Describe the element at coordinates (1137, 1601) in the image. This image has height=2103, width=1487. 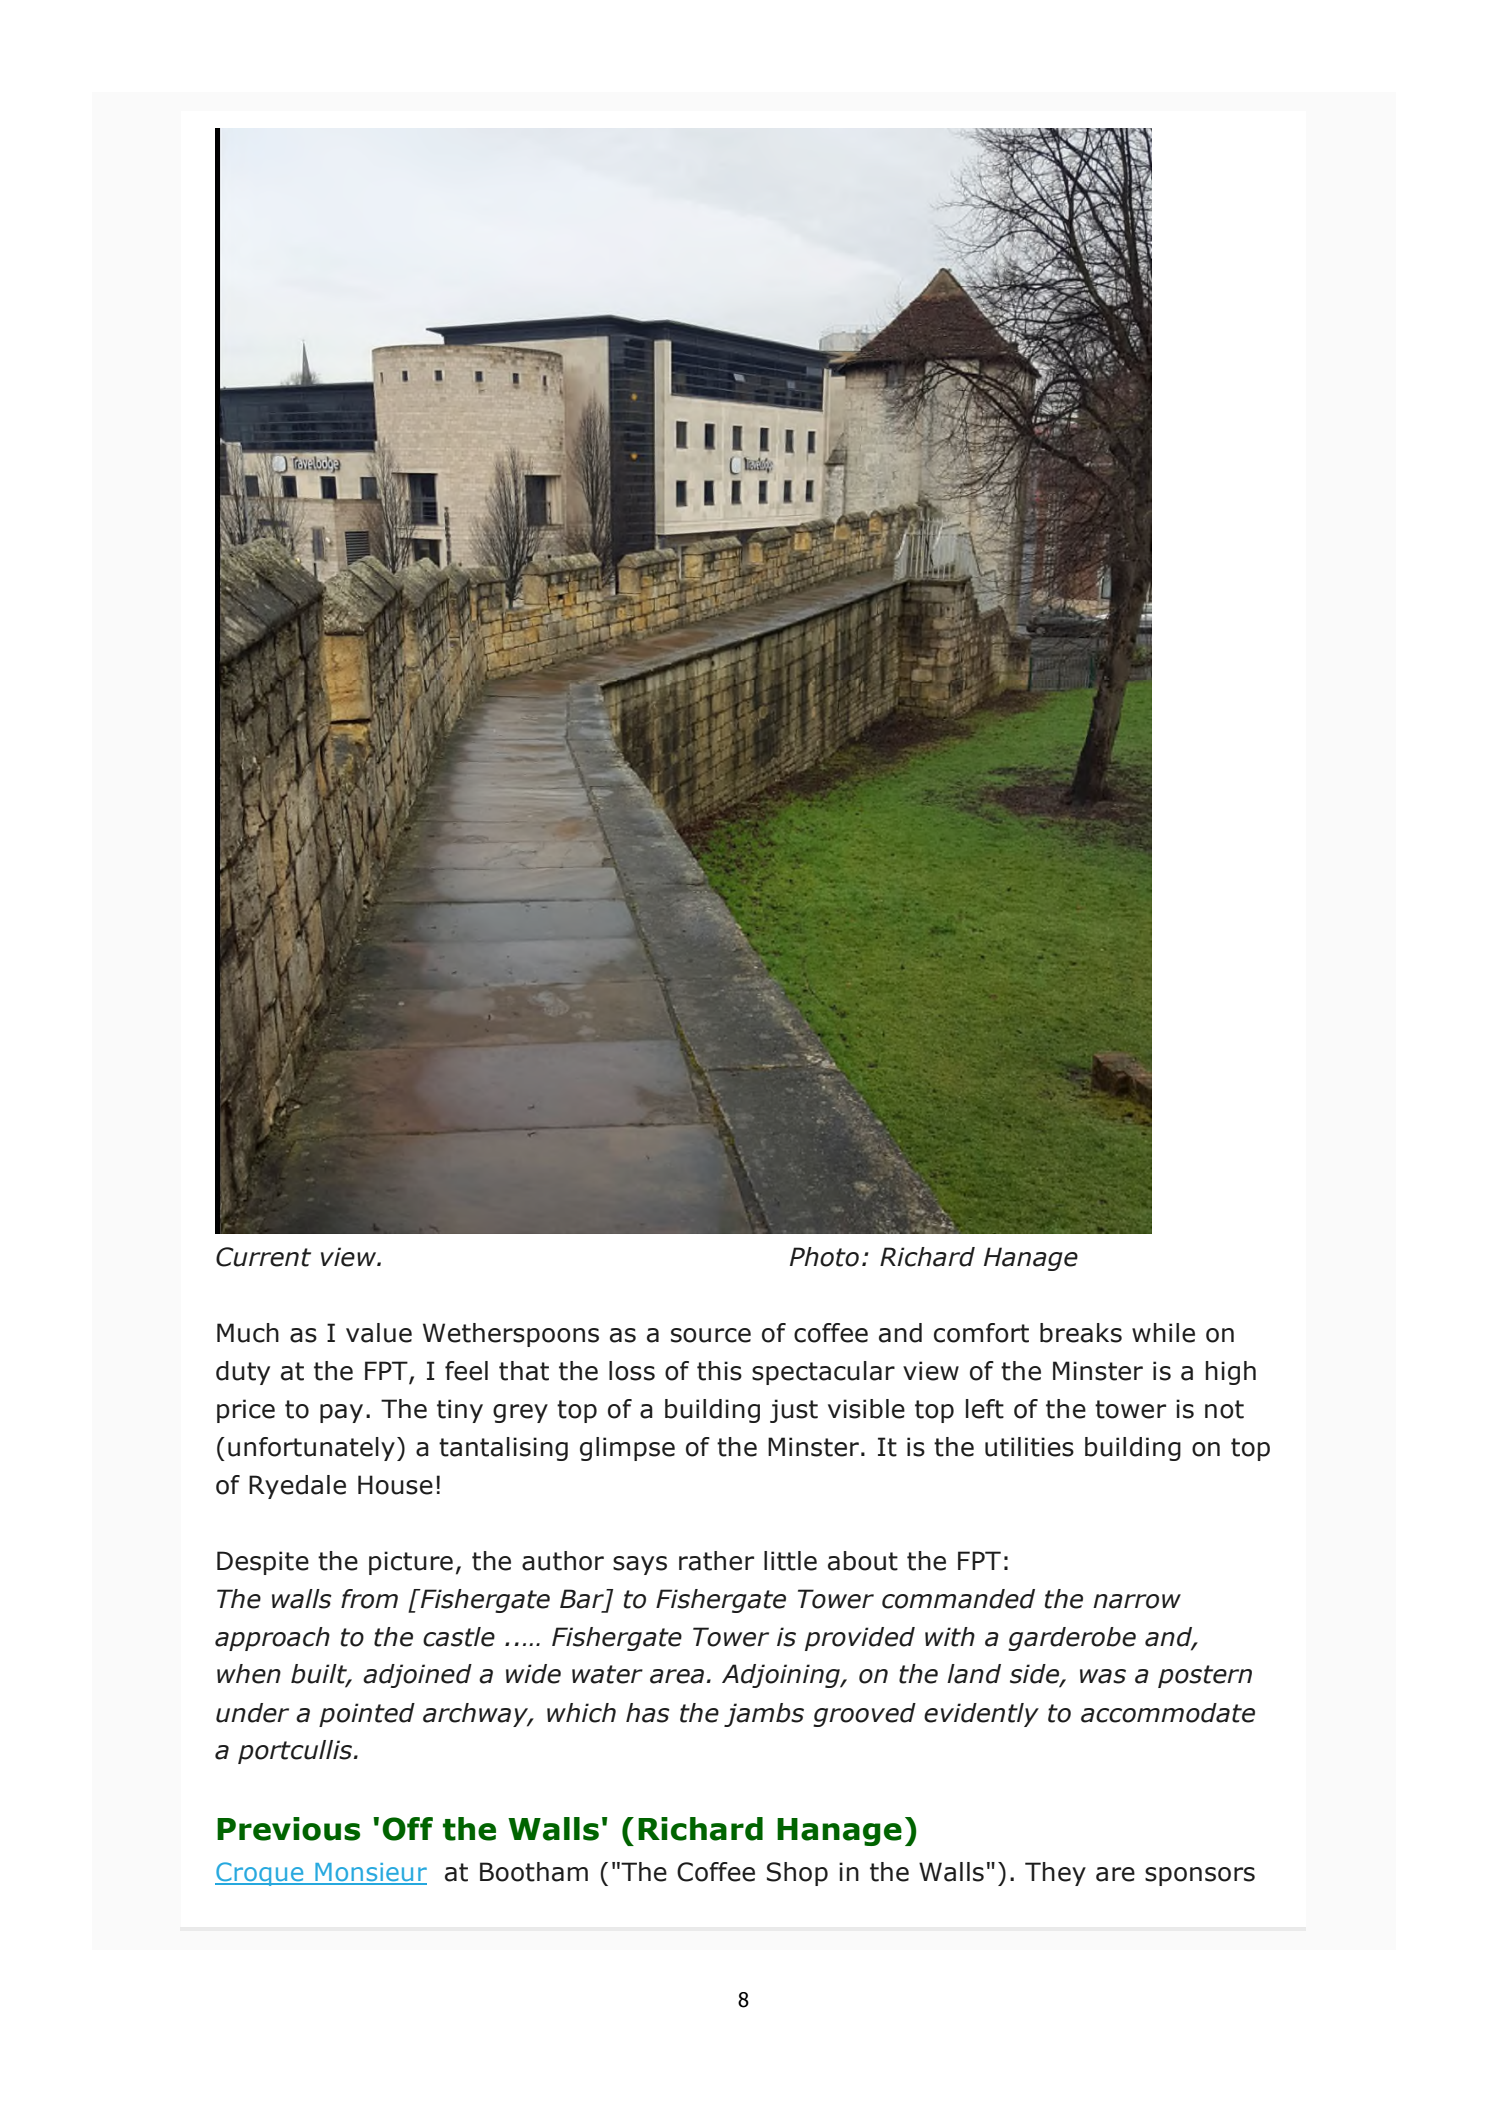
I see `narrow` at that location.
